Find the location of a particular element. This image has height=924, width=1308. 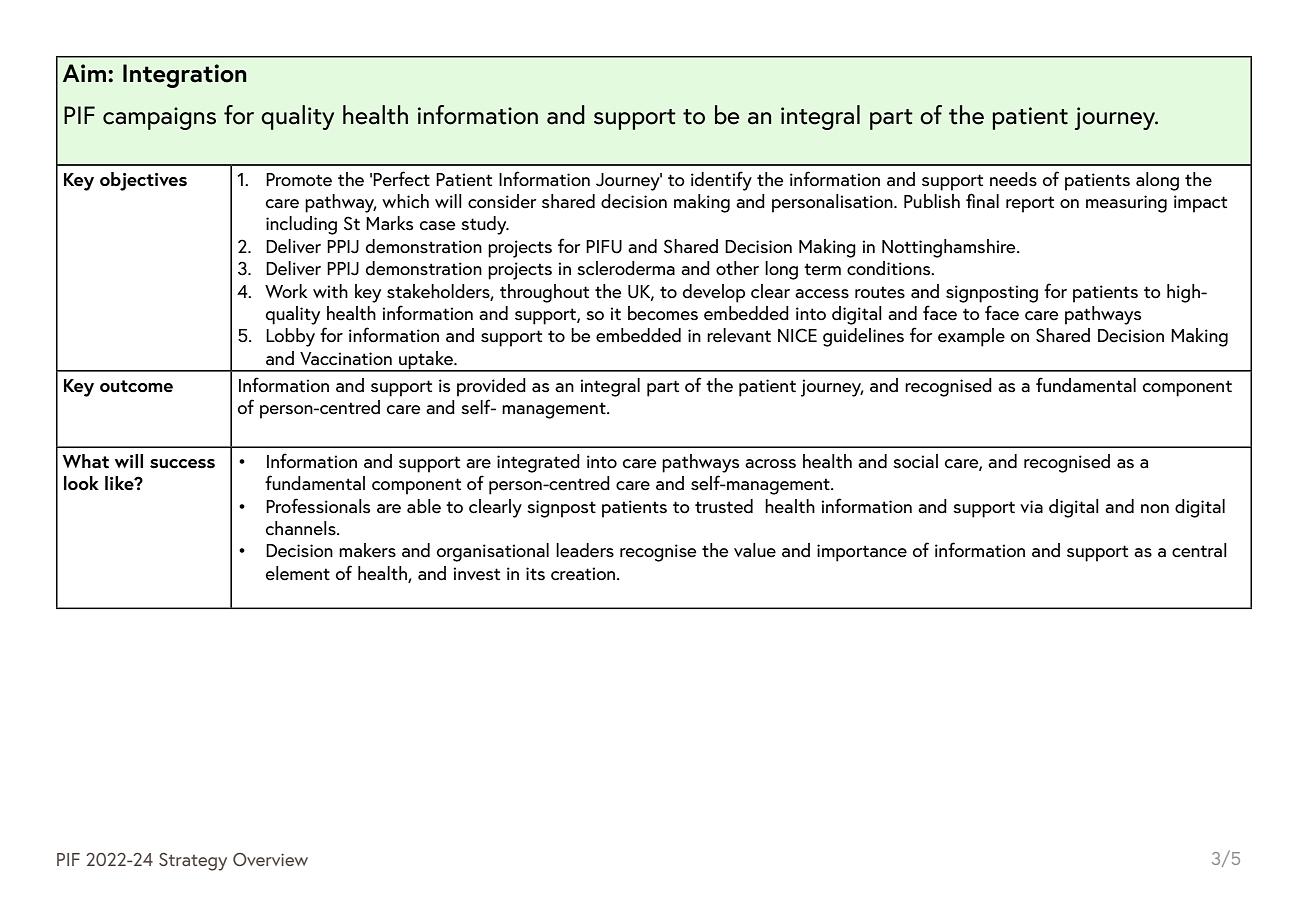

Integration is located at coordinates (185, 76).
